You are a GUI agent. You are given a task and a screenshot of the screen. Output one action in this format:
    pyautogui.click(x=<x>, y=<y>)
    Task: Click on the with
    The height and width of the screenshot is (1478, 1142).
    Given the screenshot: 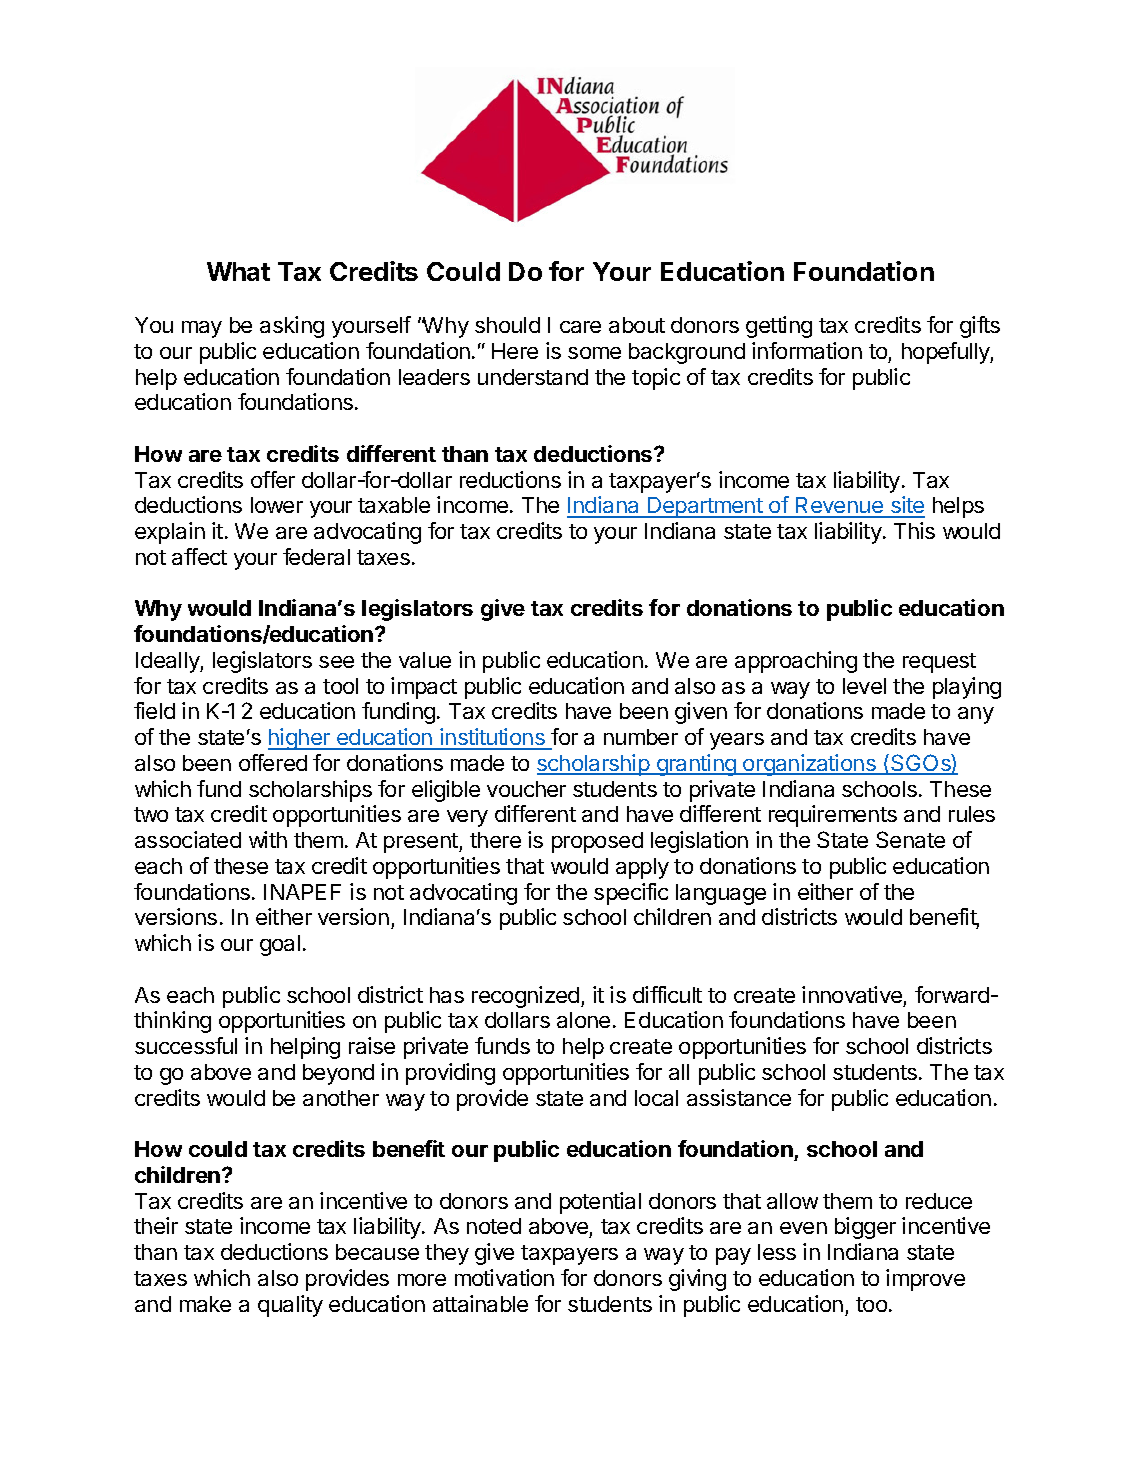 What is the action you would take?
    pyautogui.click(x=268, y=839)
